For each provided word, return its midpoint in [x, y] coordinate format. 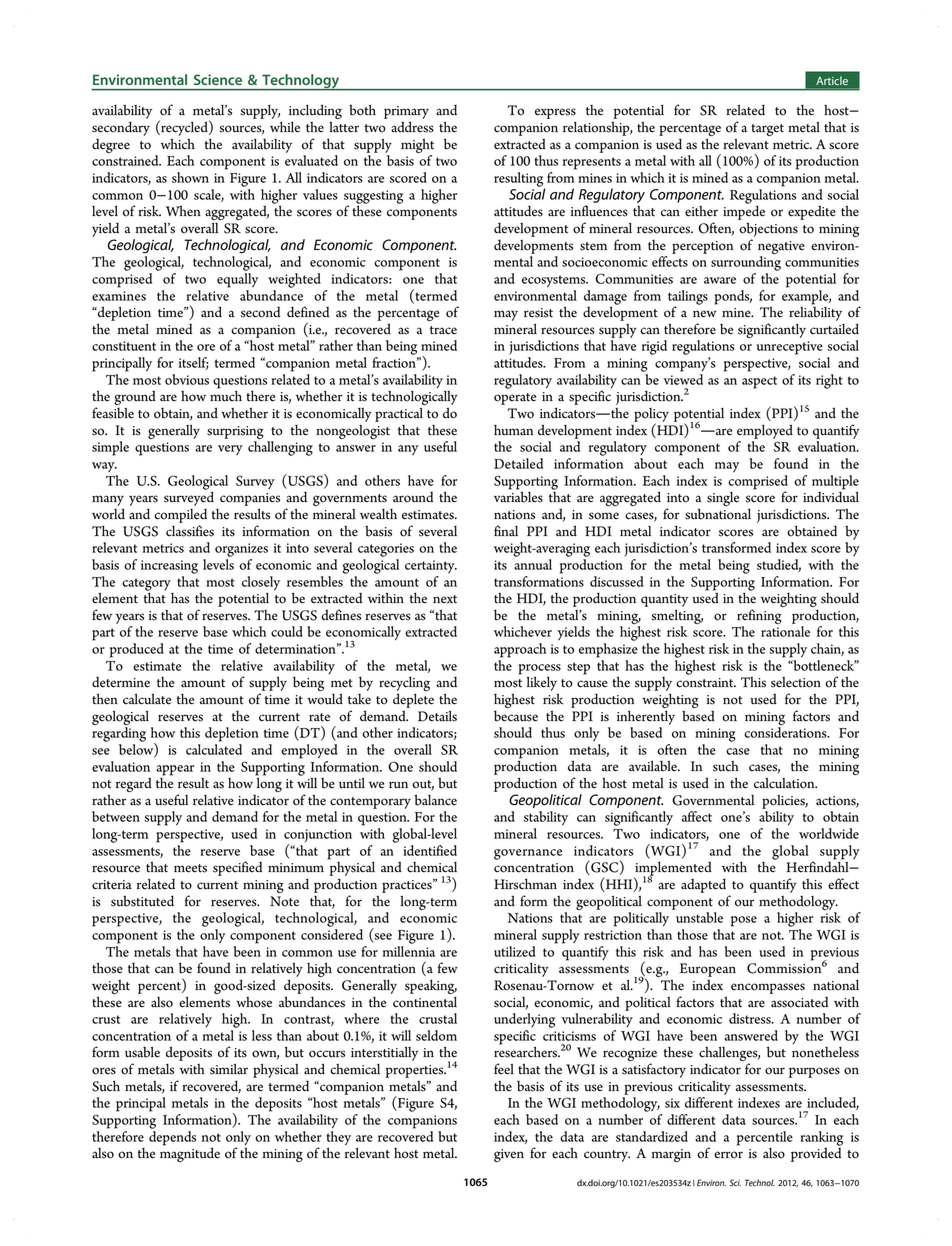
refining [759, 616]
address [412, 127]
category [146, 584]
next [445, 599]
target [767, 130]
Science [218, 79]
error [728, 1155]
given [509, 1155]
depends [172, 1138]
